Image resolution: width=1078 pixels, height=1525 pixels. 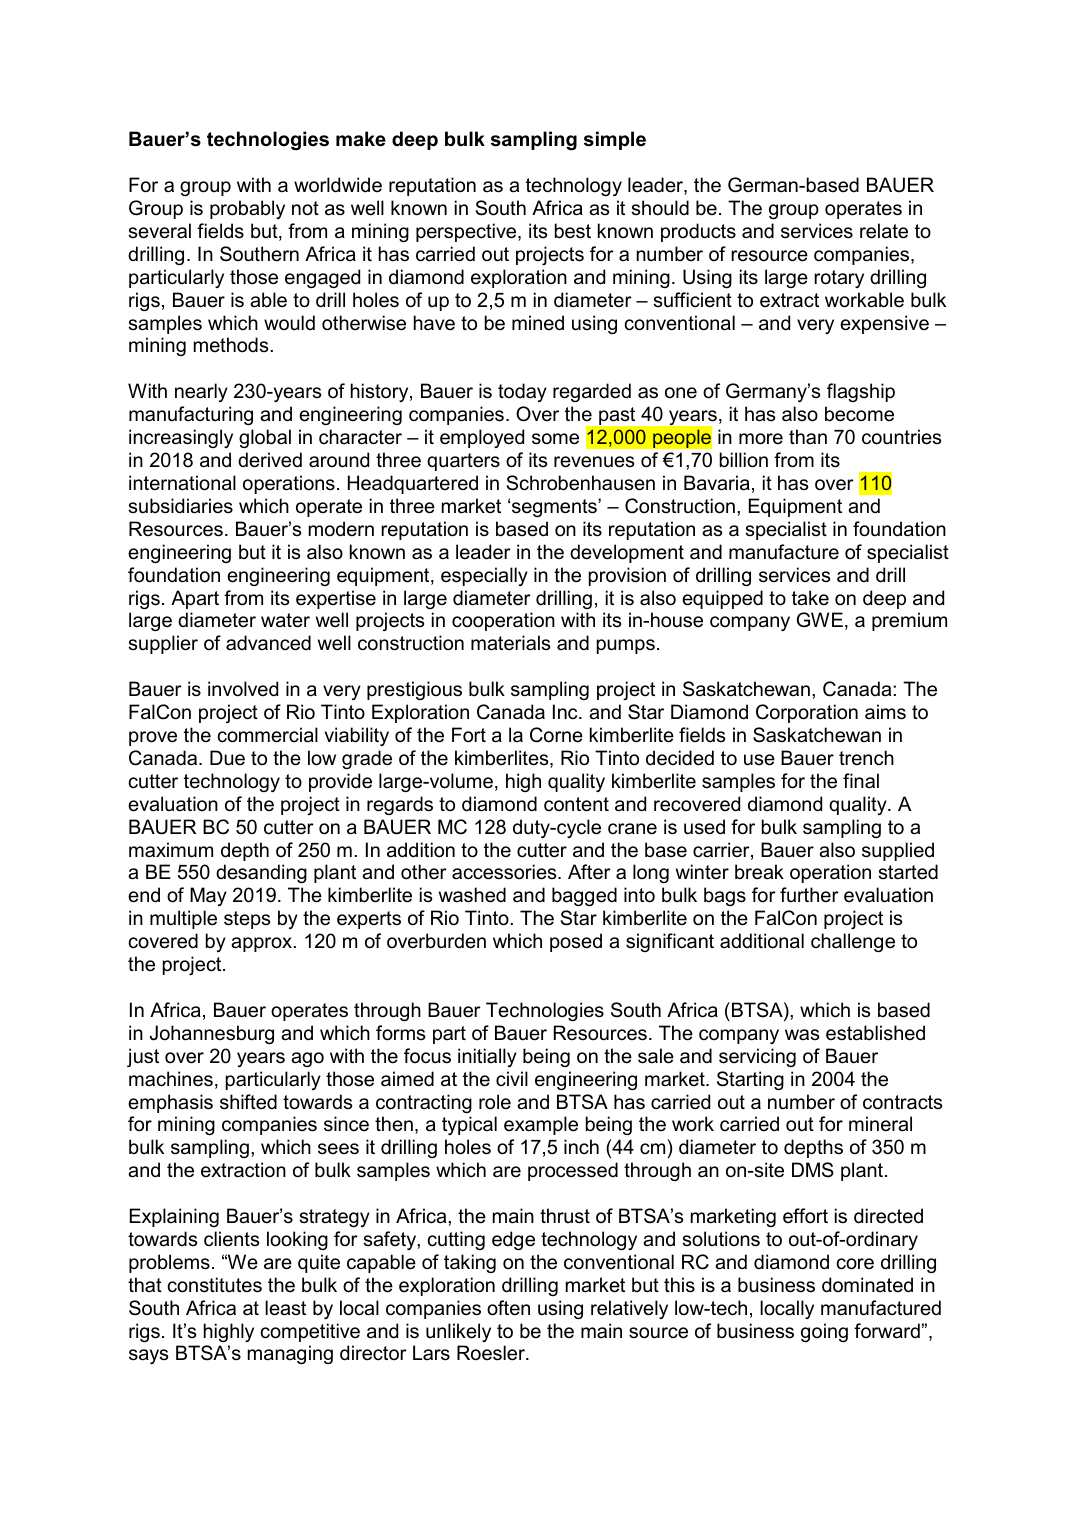 I want to click on often, so click(x=508, y=1308).
